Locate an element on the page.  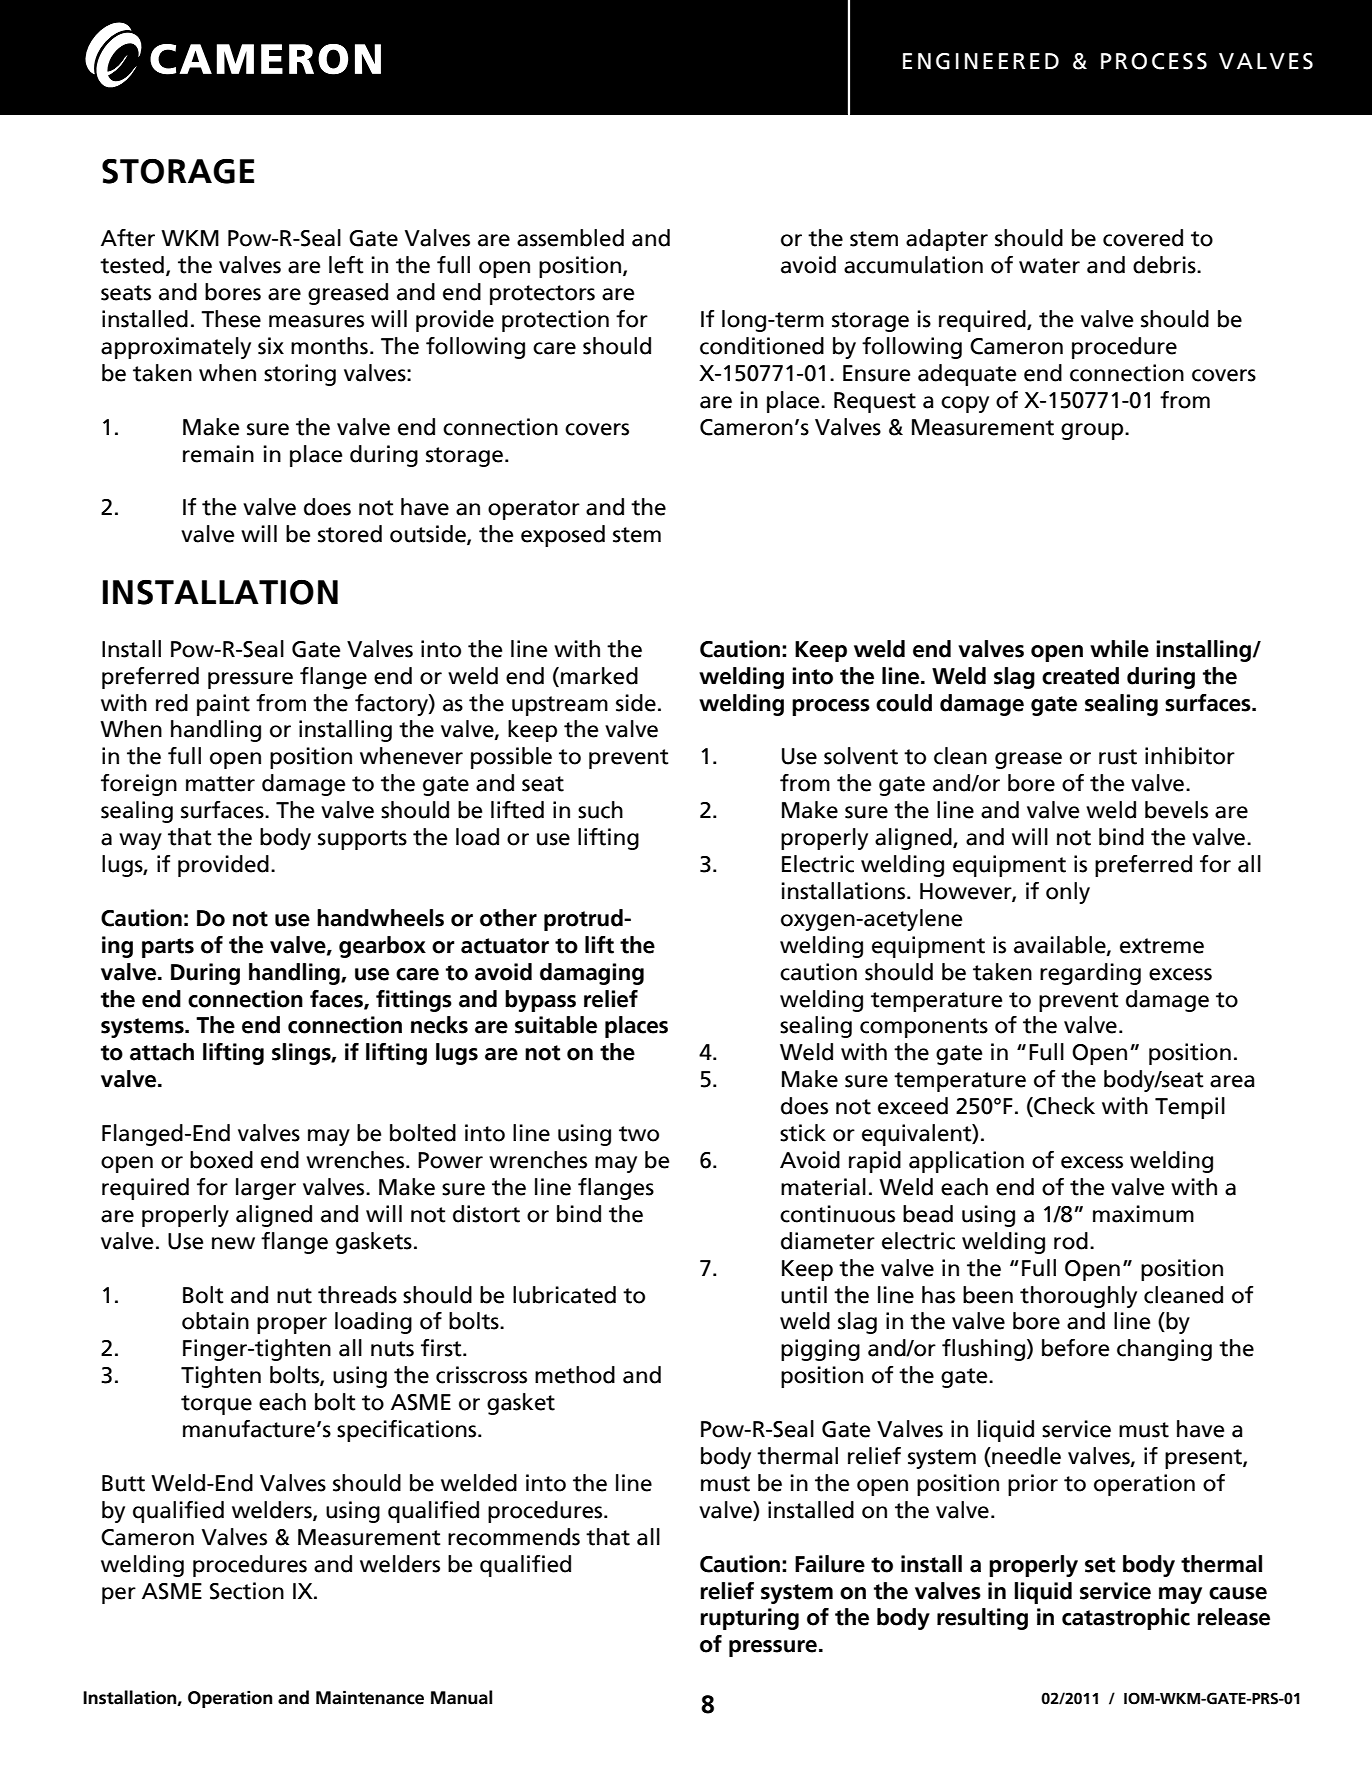
assembled is located at coordinates (570, 238).
